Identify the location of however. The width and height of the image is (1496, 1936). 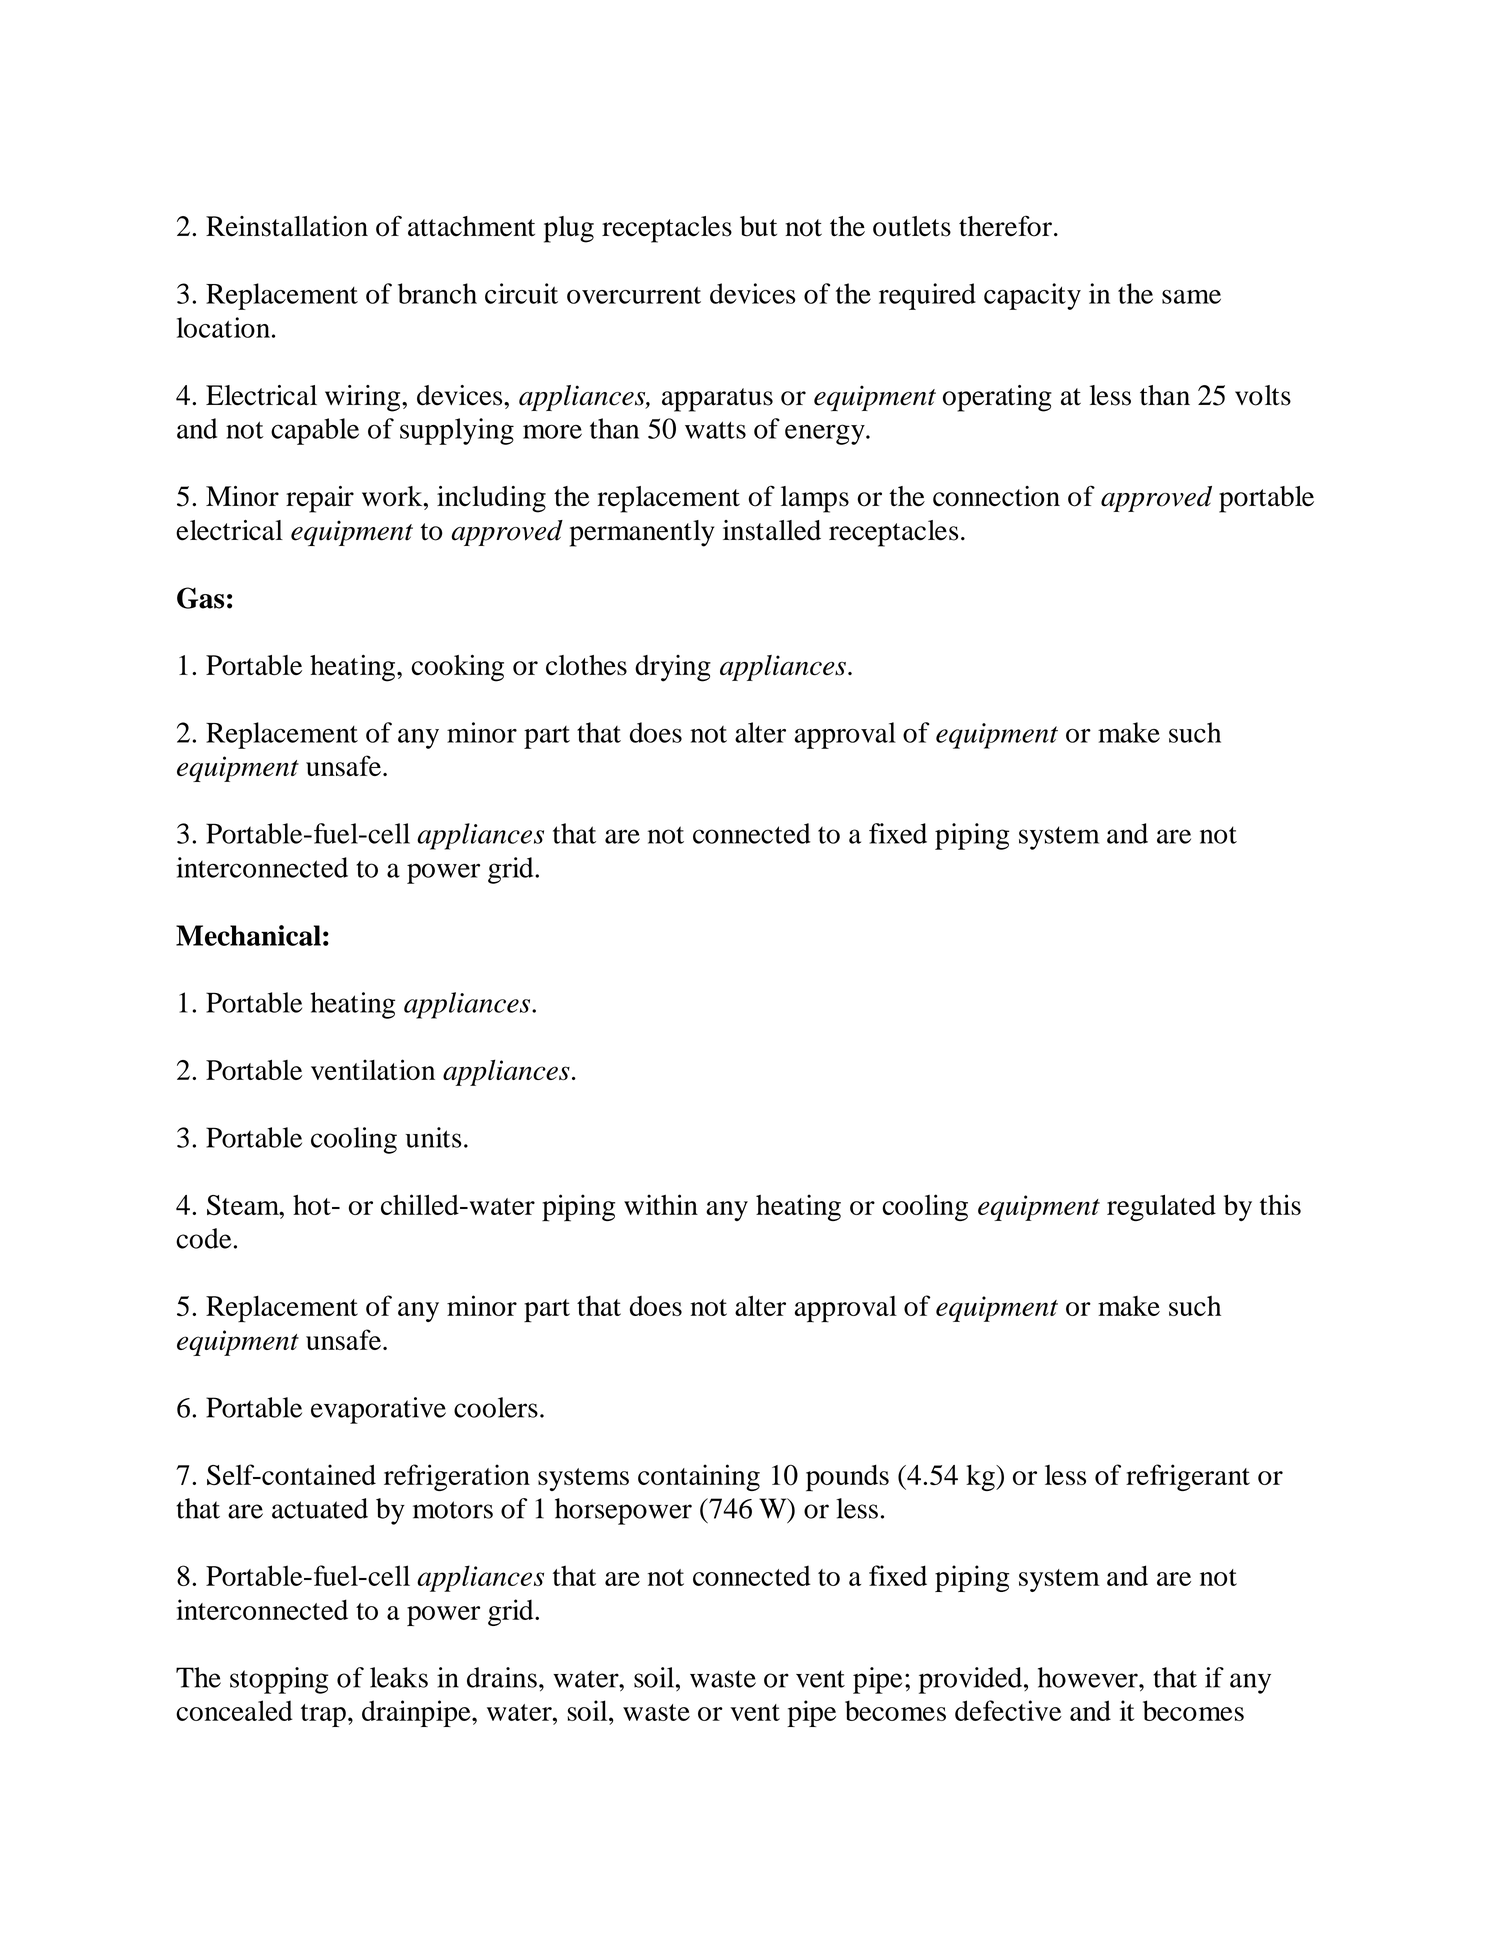
(1089, 1677).
